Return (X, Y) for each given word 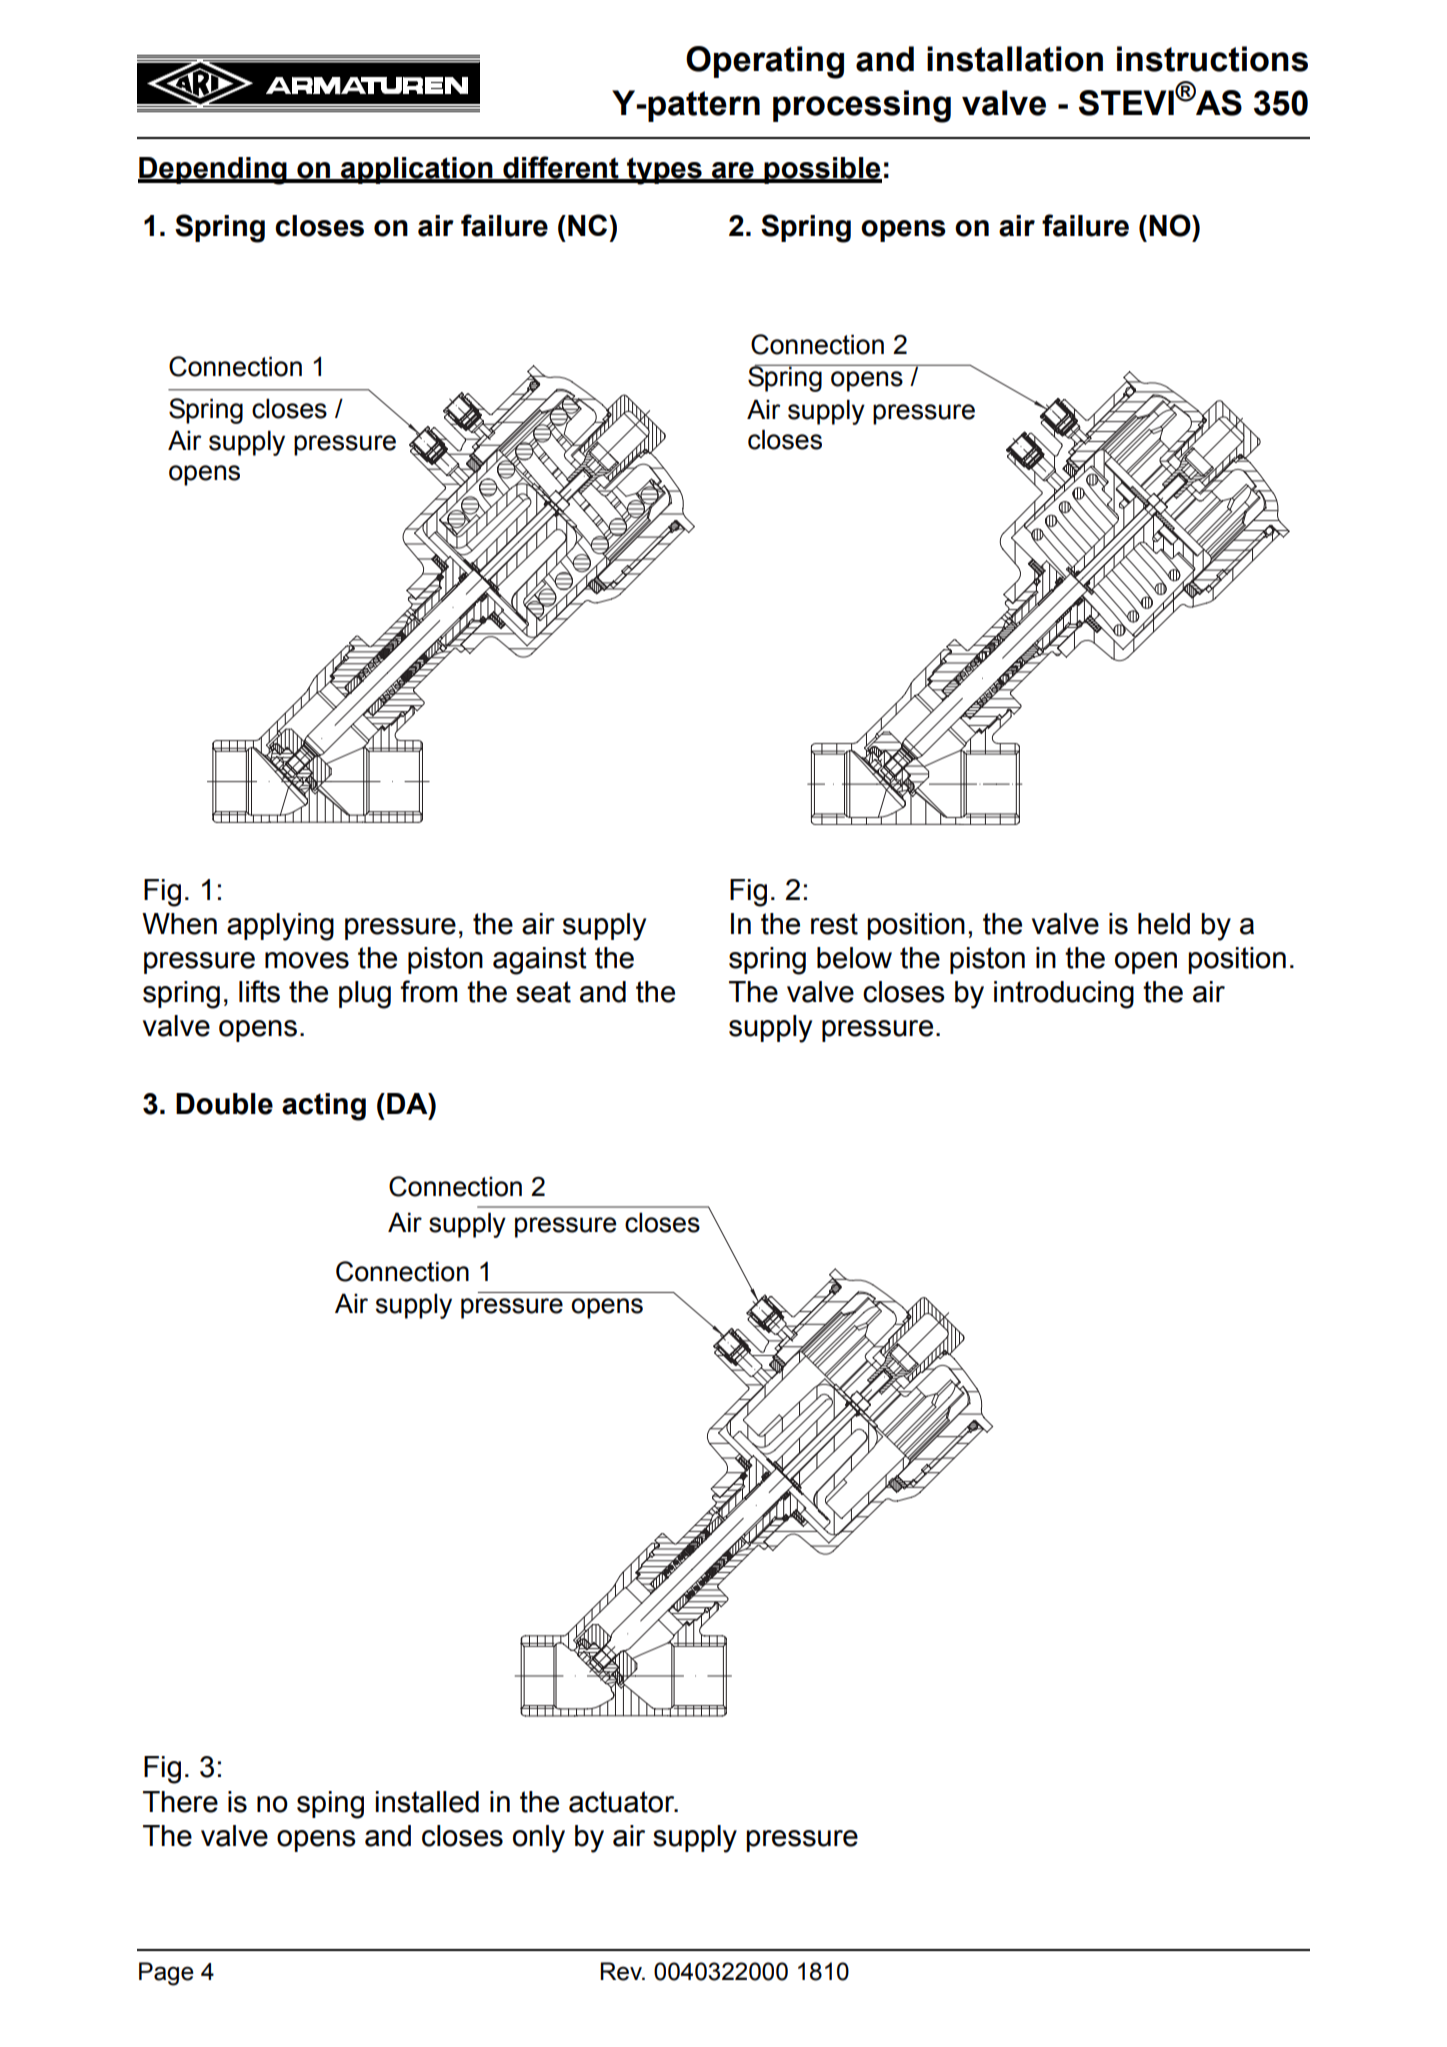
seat (543, 992)
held (1164, 924)
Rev (622, 1971)
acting (324, 1107)
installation (1015, 59)
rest (834, 924)
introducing (1064, 995)
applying (280, 927)
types (664, 171)
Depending (213, 171)
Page (166, 1974)
